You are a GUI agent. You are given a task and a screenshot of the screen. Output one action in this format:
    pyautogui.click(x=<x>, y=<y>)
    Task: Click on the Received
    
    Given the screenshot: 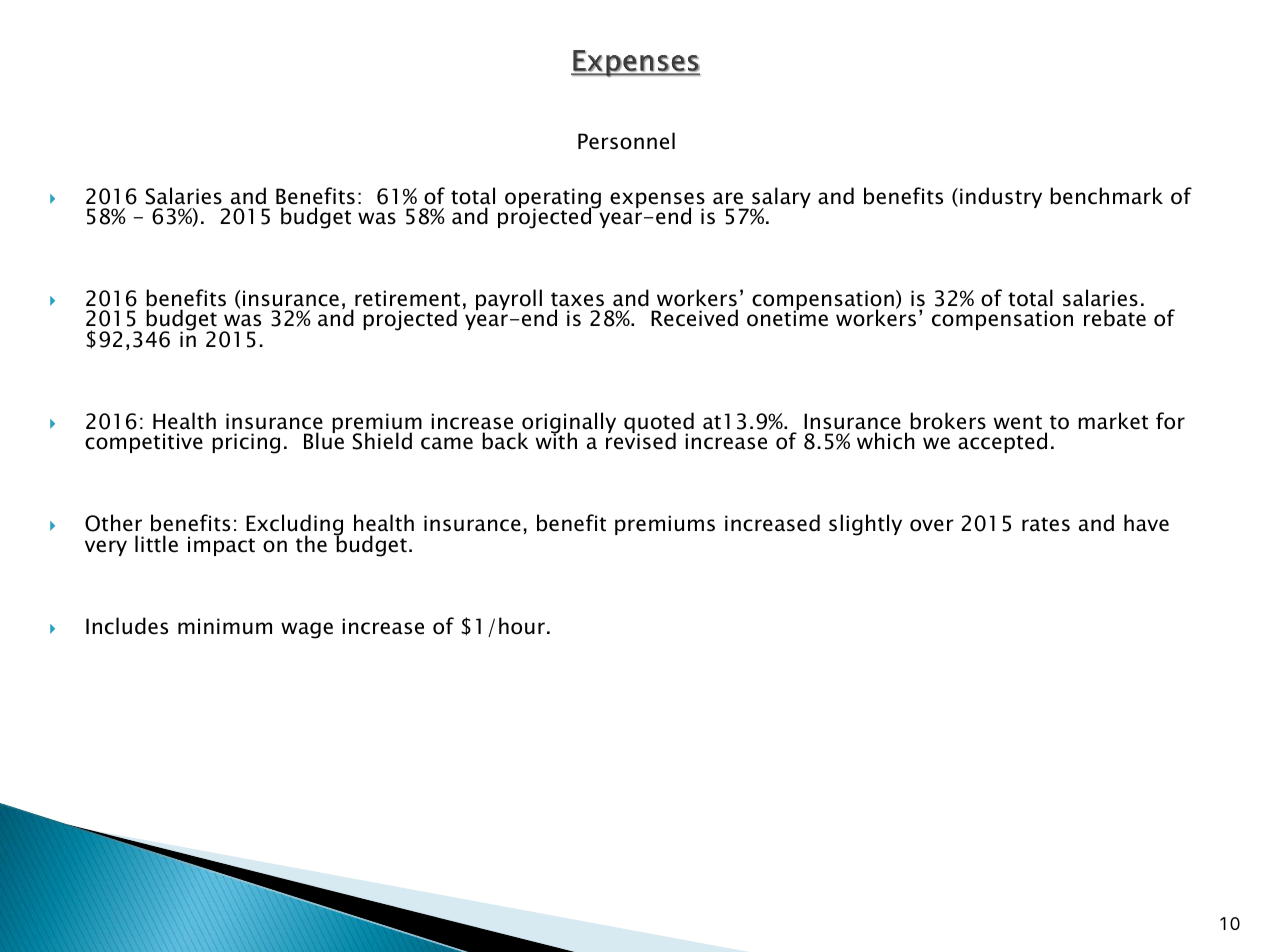 What is the action you would take?
    pyautogui.click(x=694, y=318)
